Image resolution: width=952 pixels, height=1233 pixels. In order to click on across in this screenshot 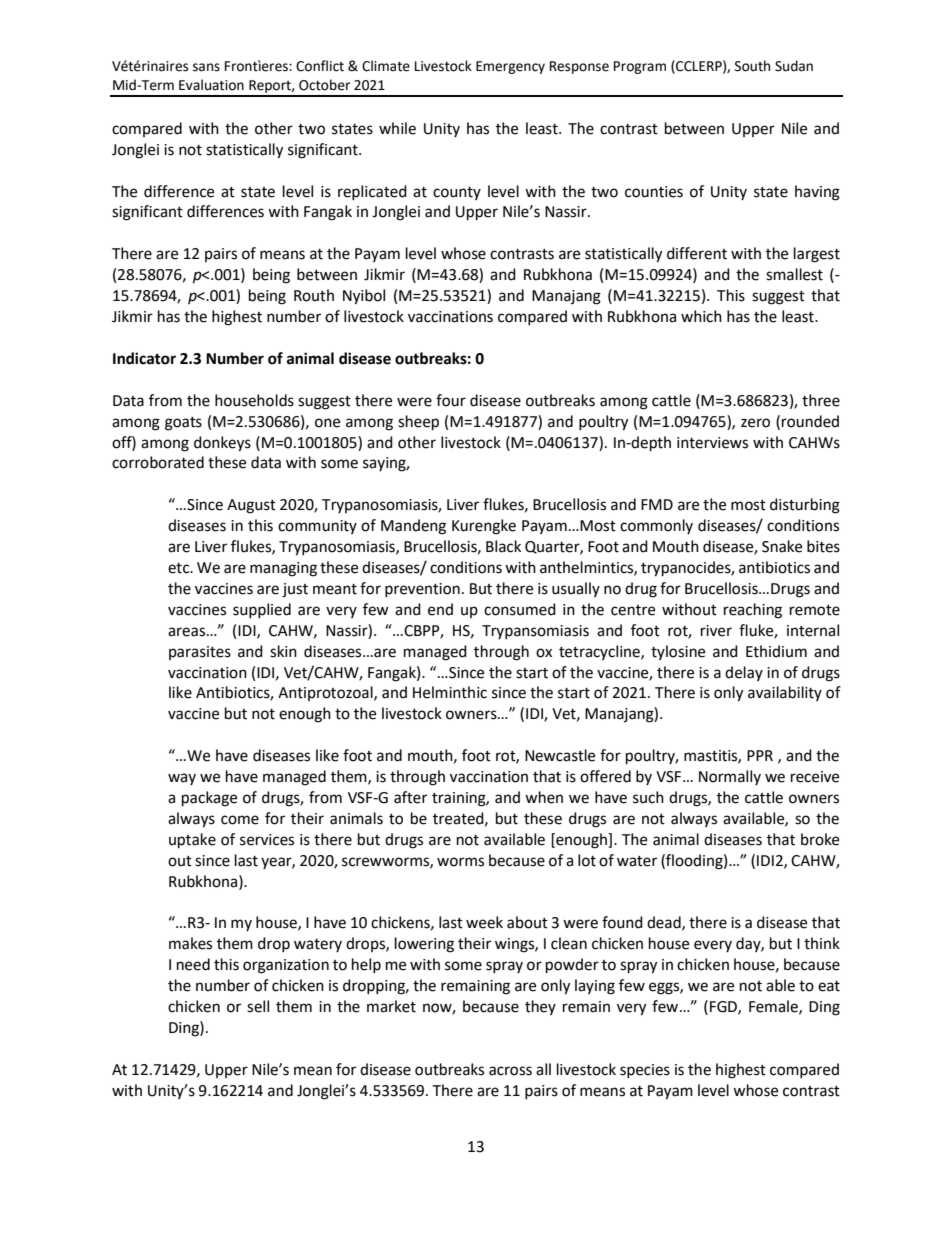, I will do `click(510, 1071)`.
